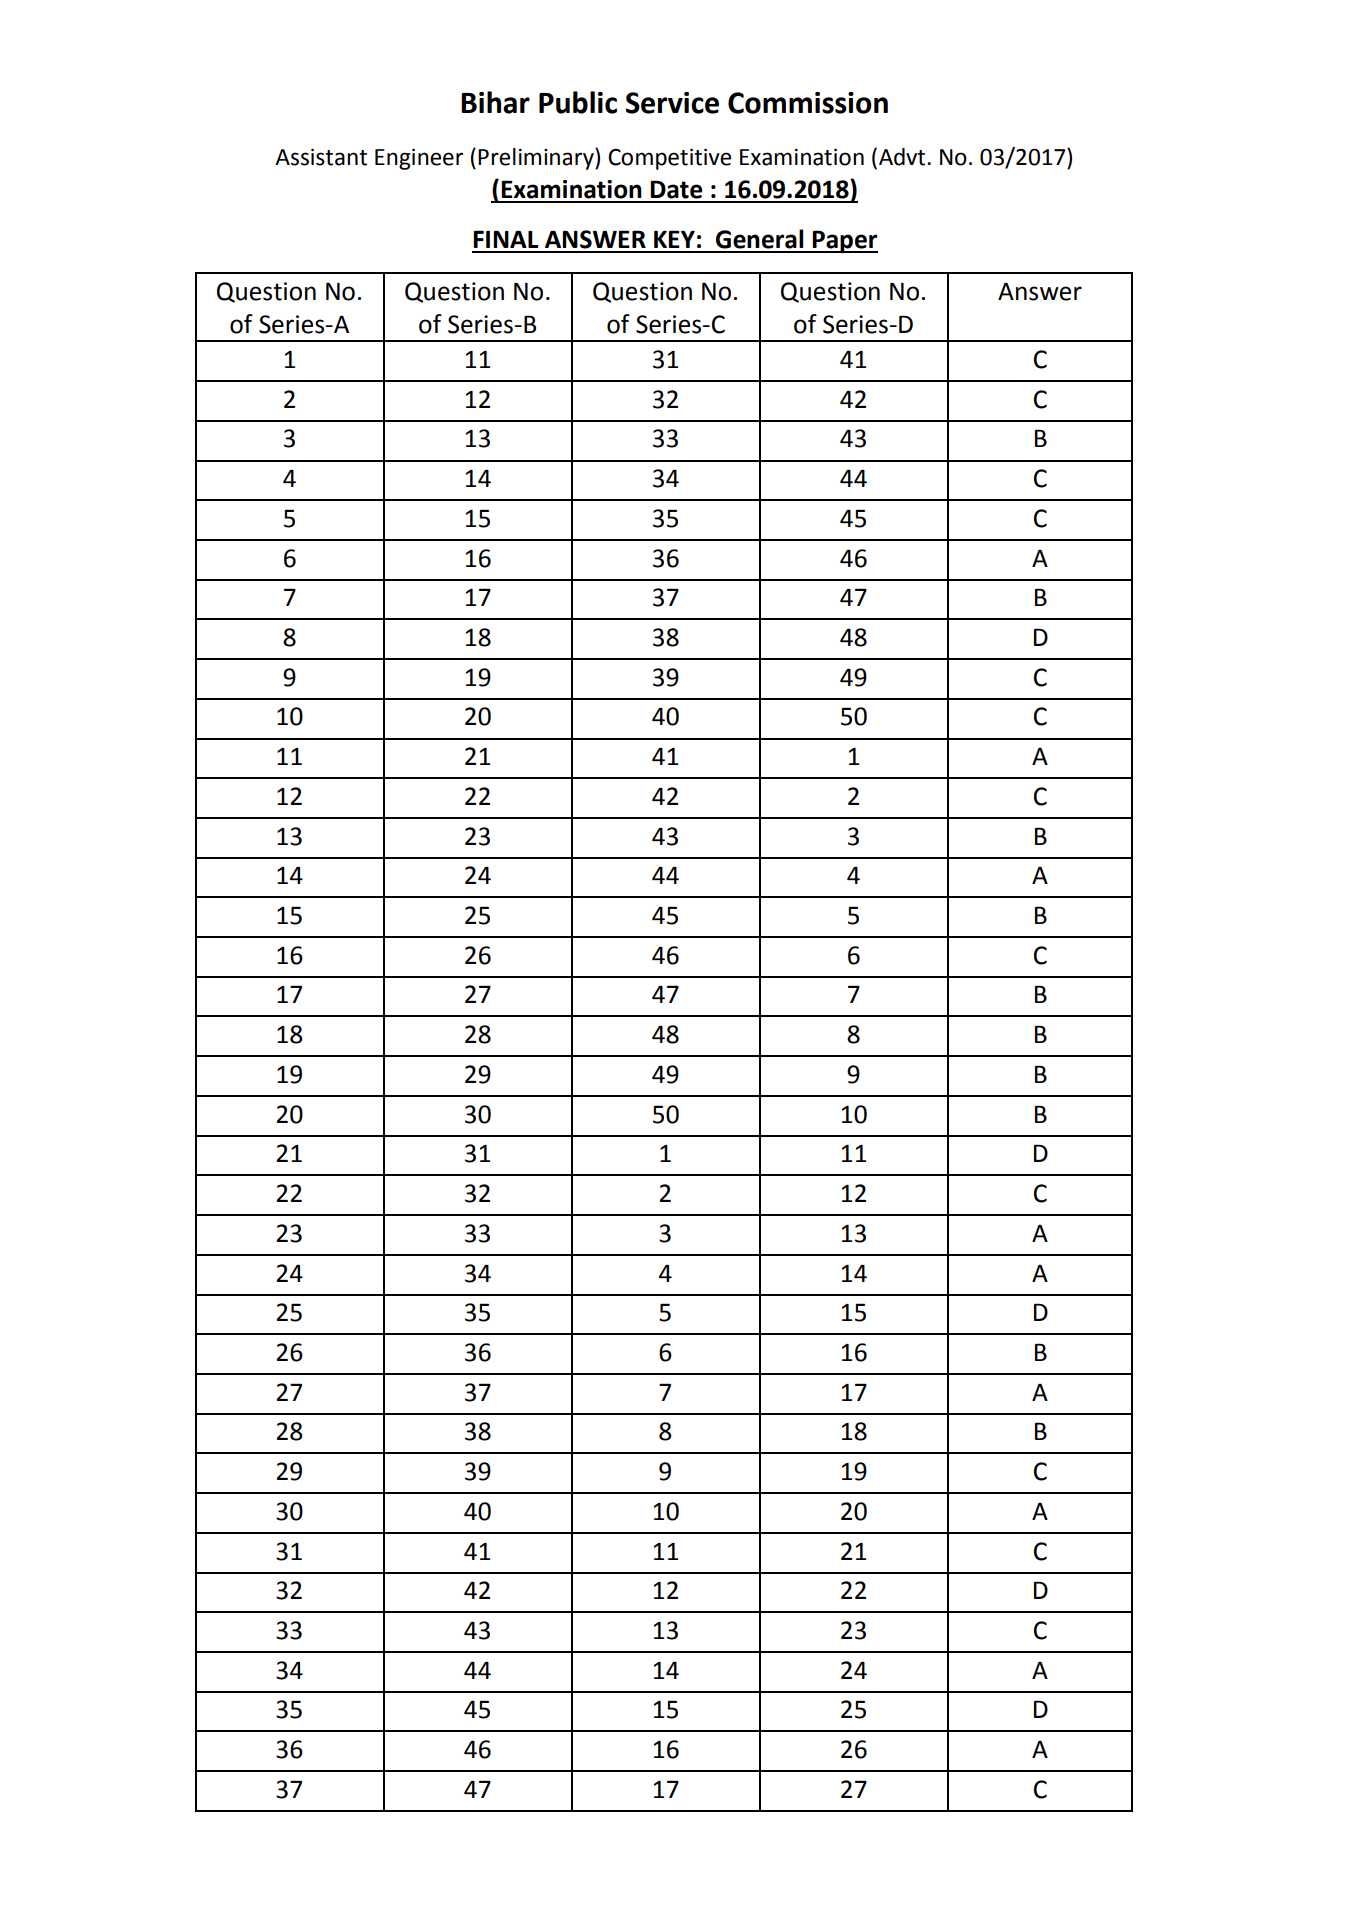 This image has height=1927, width=1363. What do you see at coordinates (669, 159) in the image?
I see `Competitive` at bounding box center [669, 159].
